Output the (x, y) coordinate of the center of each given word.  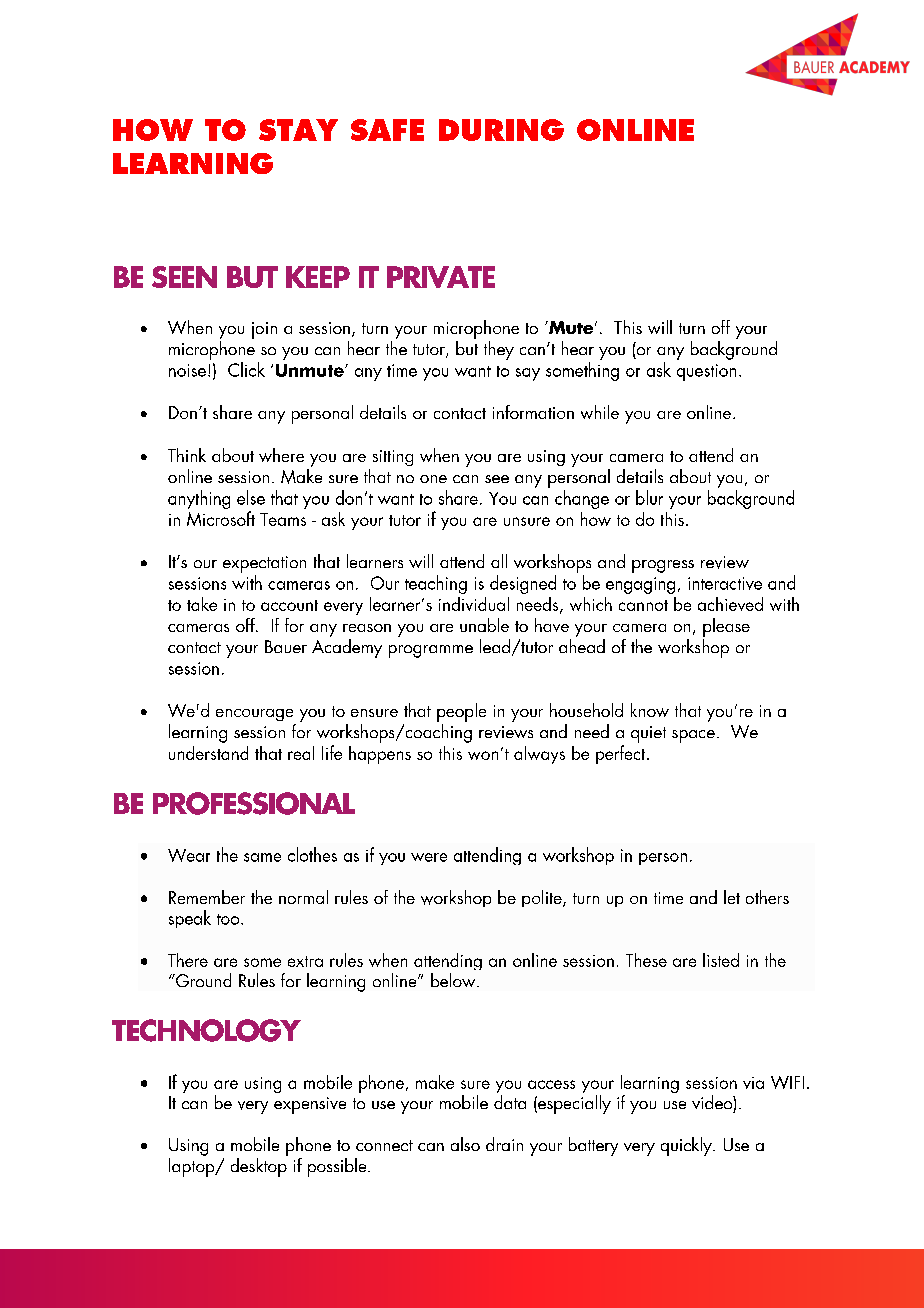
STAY (298, 130)
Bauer (286, 646)
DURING (501, 130)
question (706, 372)
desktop (259, 1167)
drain (504, 1144)
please (726, 627)
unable (484, 625)
